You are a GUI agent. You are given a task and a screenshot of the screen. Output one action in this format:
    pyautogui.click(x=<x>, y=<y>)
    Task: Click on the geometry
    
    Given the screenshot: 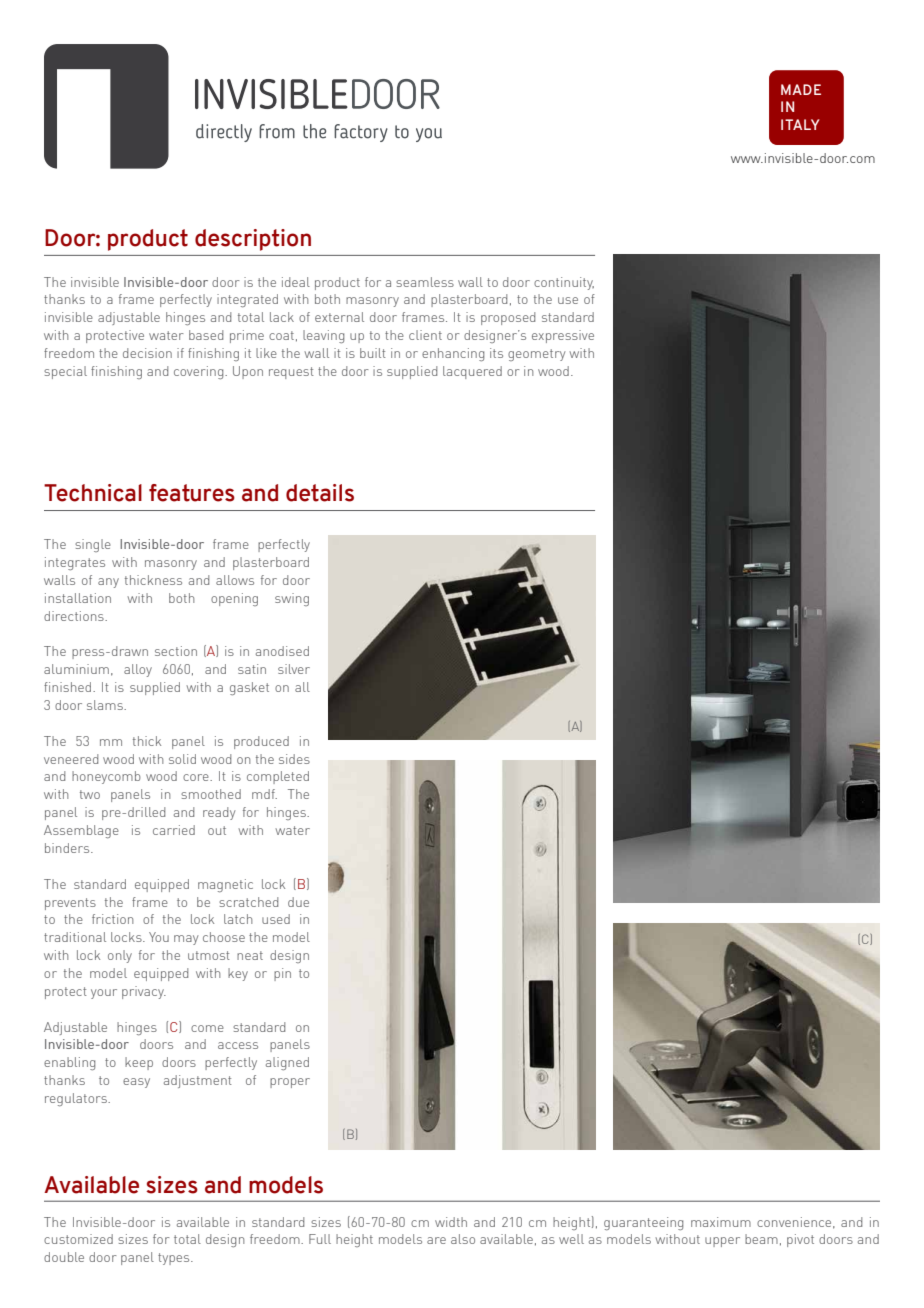 What is the action you would take?
    pyautogui.click(x=537, y=355)
